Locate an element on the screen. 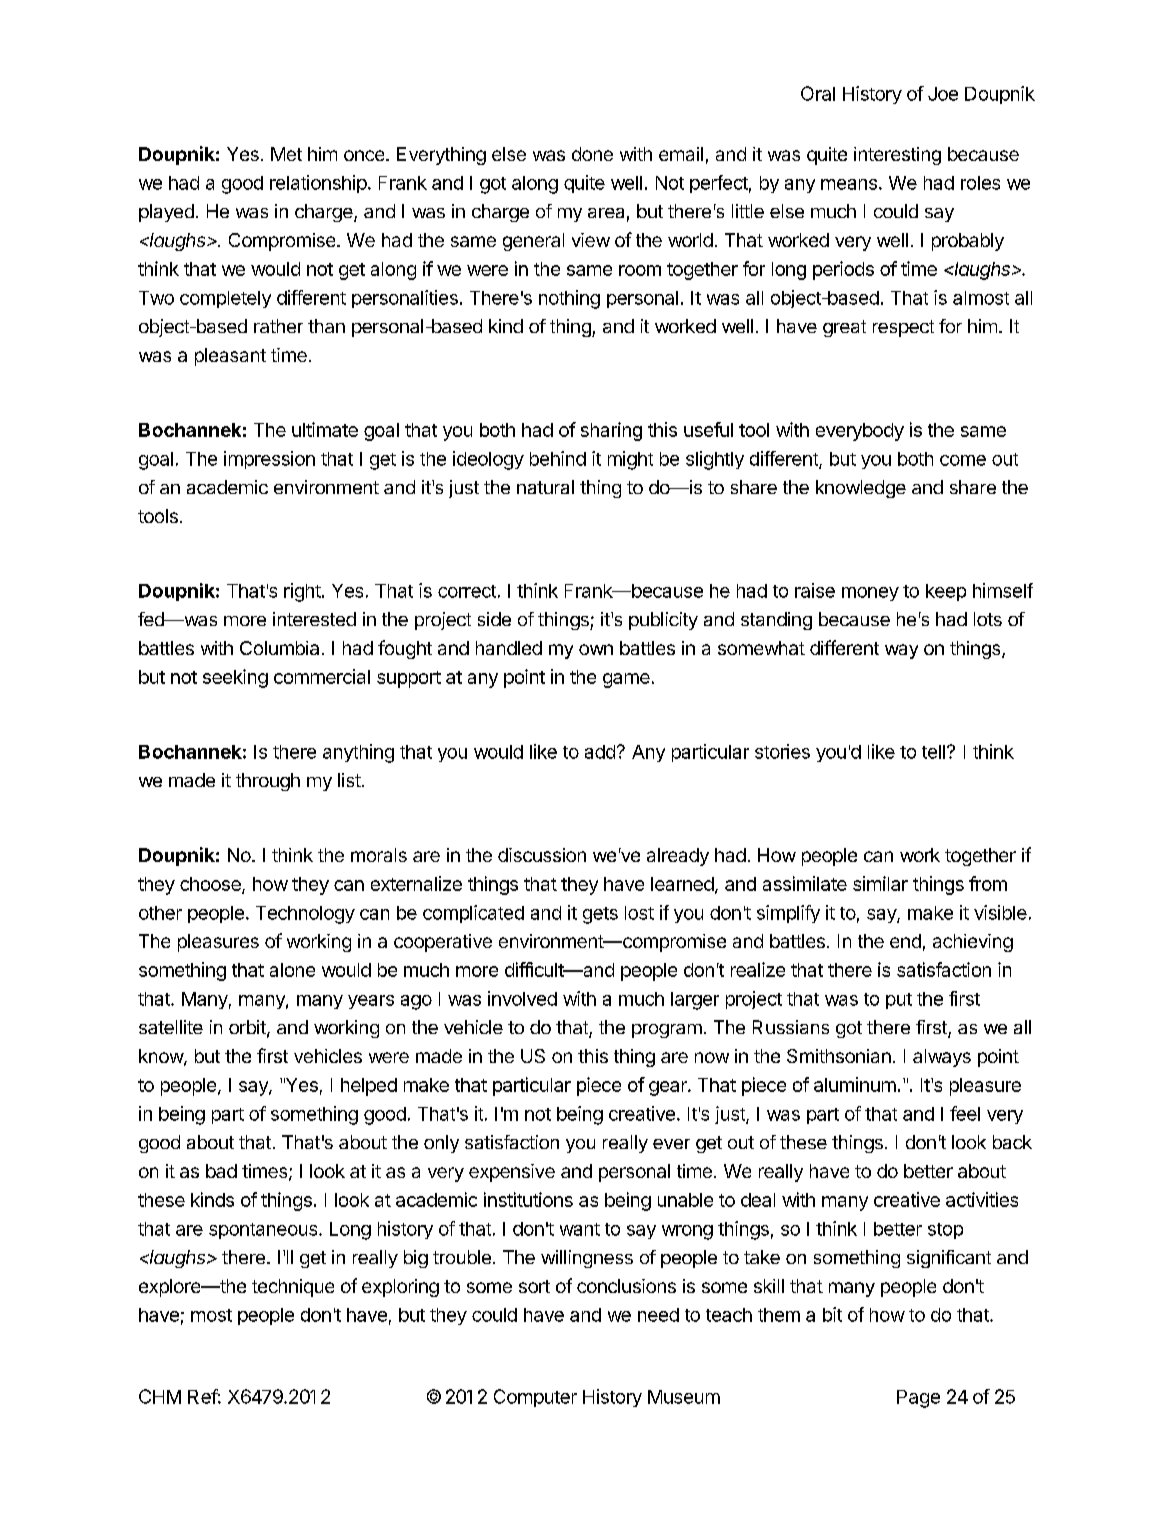 This screenshot has width=1172, height=1517. through is located at coordinates (268, 782).
